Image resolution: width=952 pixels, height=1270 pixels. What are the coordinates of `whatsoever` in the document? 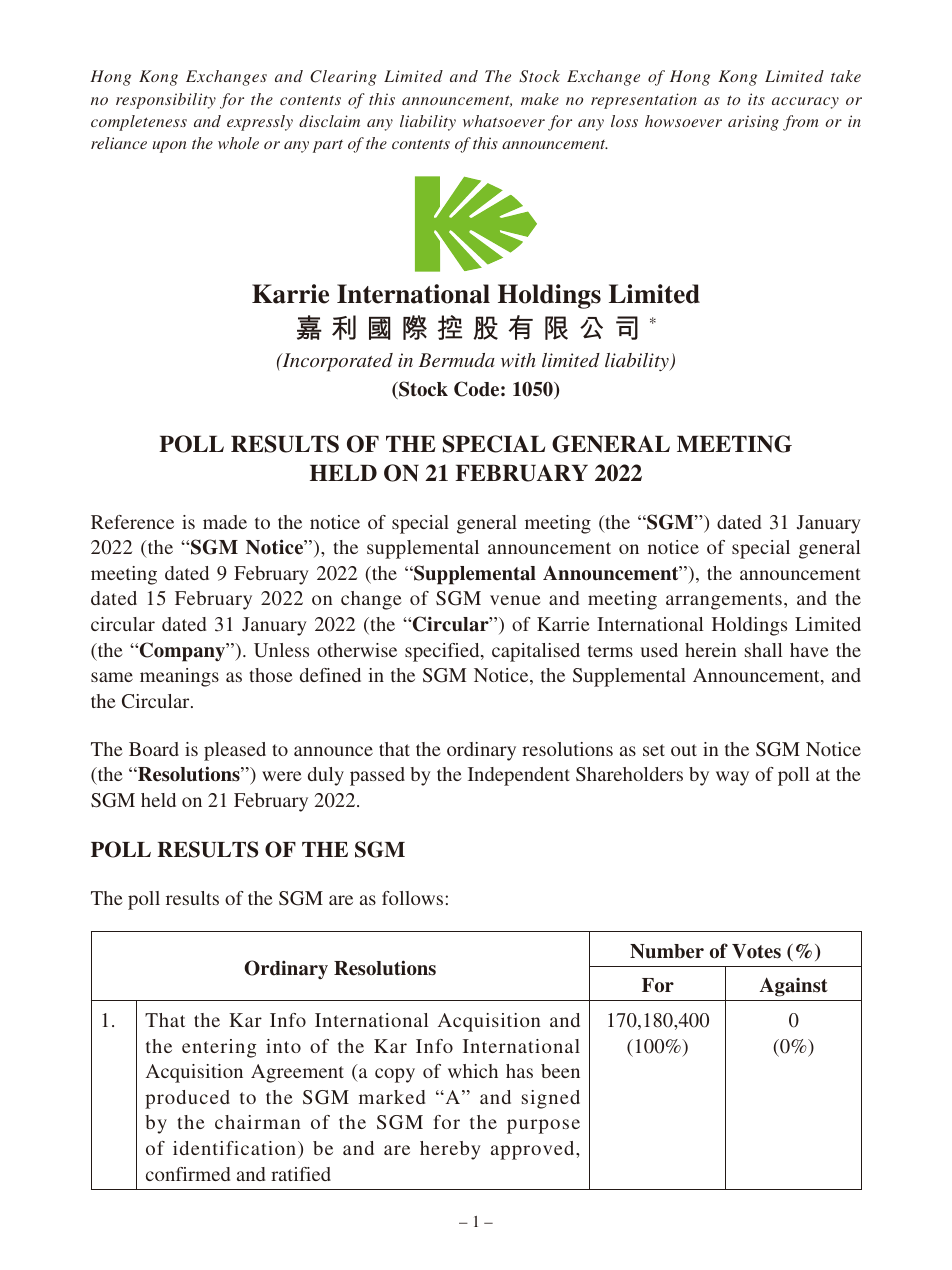 It's located at (504, 121).
